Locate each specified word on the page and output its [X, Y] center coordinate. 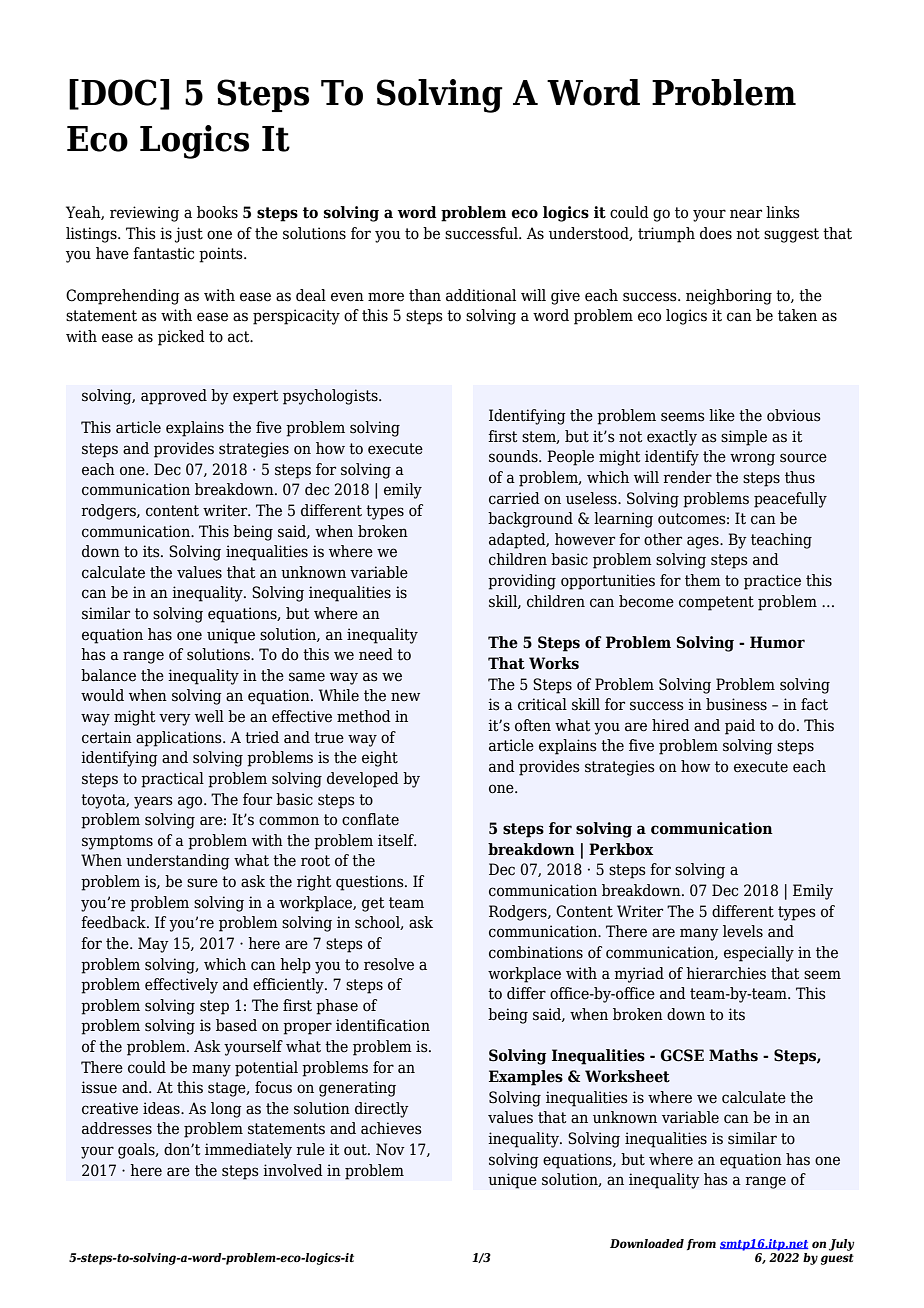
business [736, 704]
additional [481, 295]
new [405, 697]
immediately [248, 1151]
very [175, 719]
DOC [119, 92]
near [746, 214]
